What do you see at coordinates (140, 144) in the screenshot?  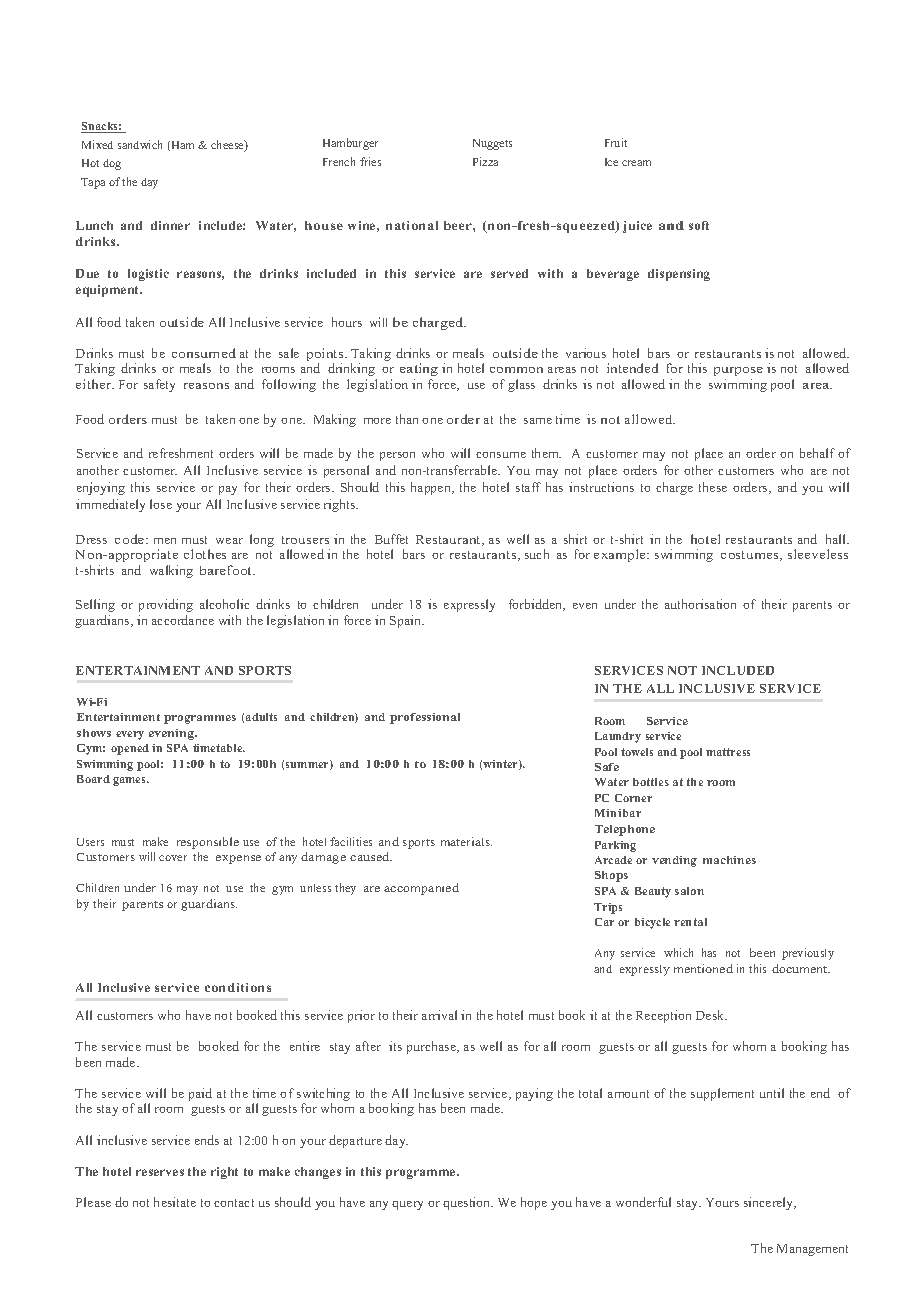 I see `sandwich` at bounding box center [140, 144].
